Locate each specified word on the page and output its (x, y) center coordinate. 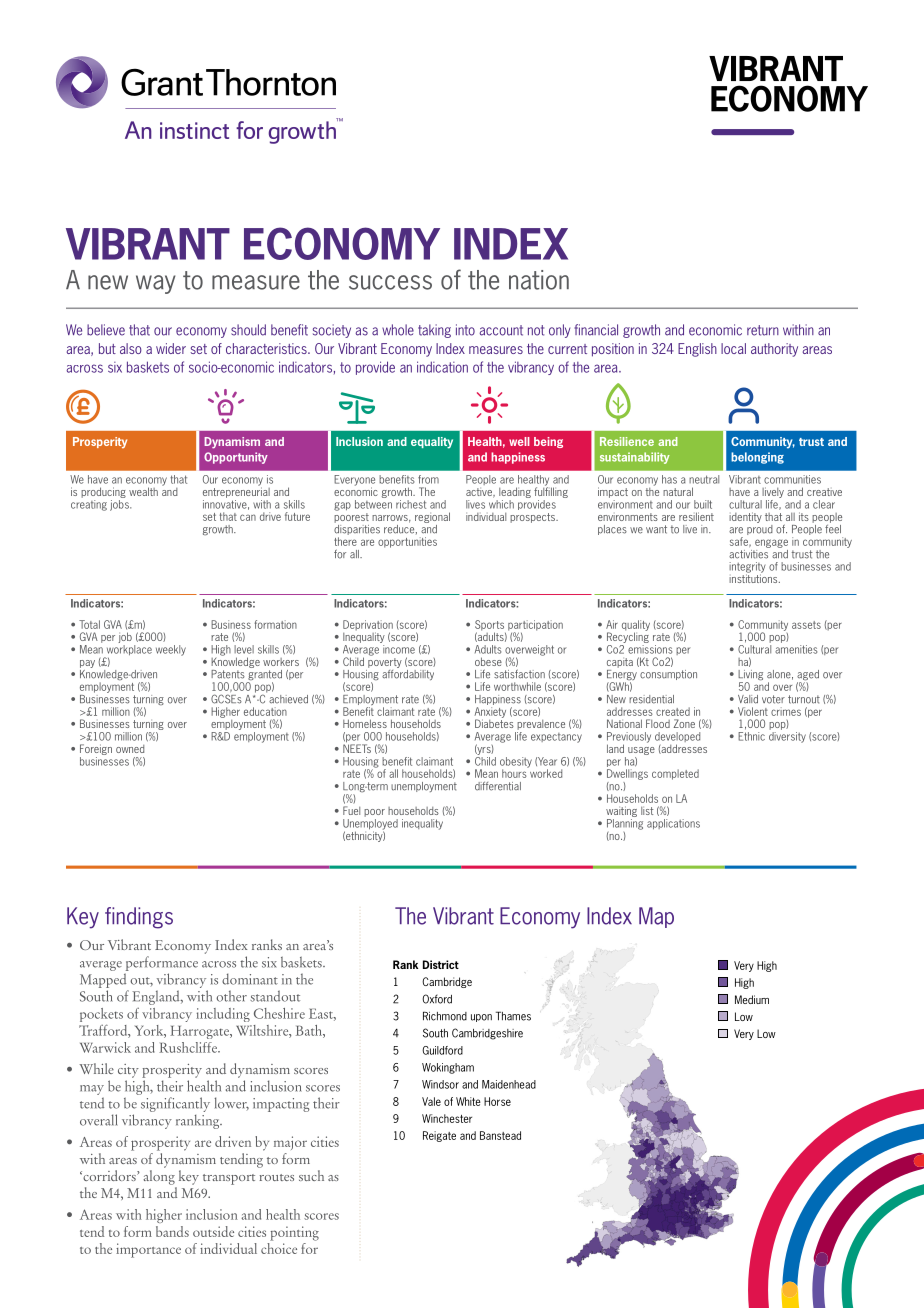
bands (172, 1231)
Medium (752, 999)
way (156, 284)
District (441, 964)
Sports (489, 626)
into (465, 330)
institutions (754, 577)
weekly (171, 650)
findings (139, 918)
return (763, 330)
